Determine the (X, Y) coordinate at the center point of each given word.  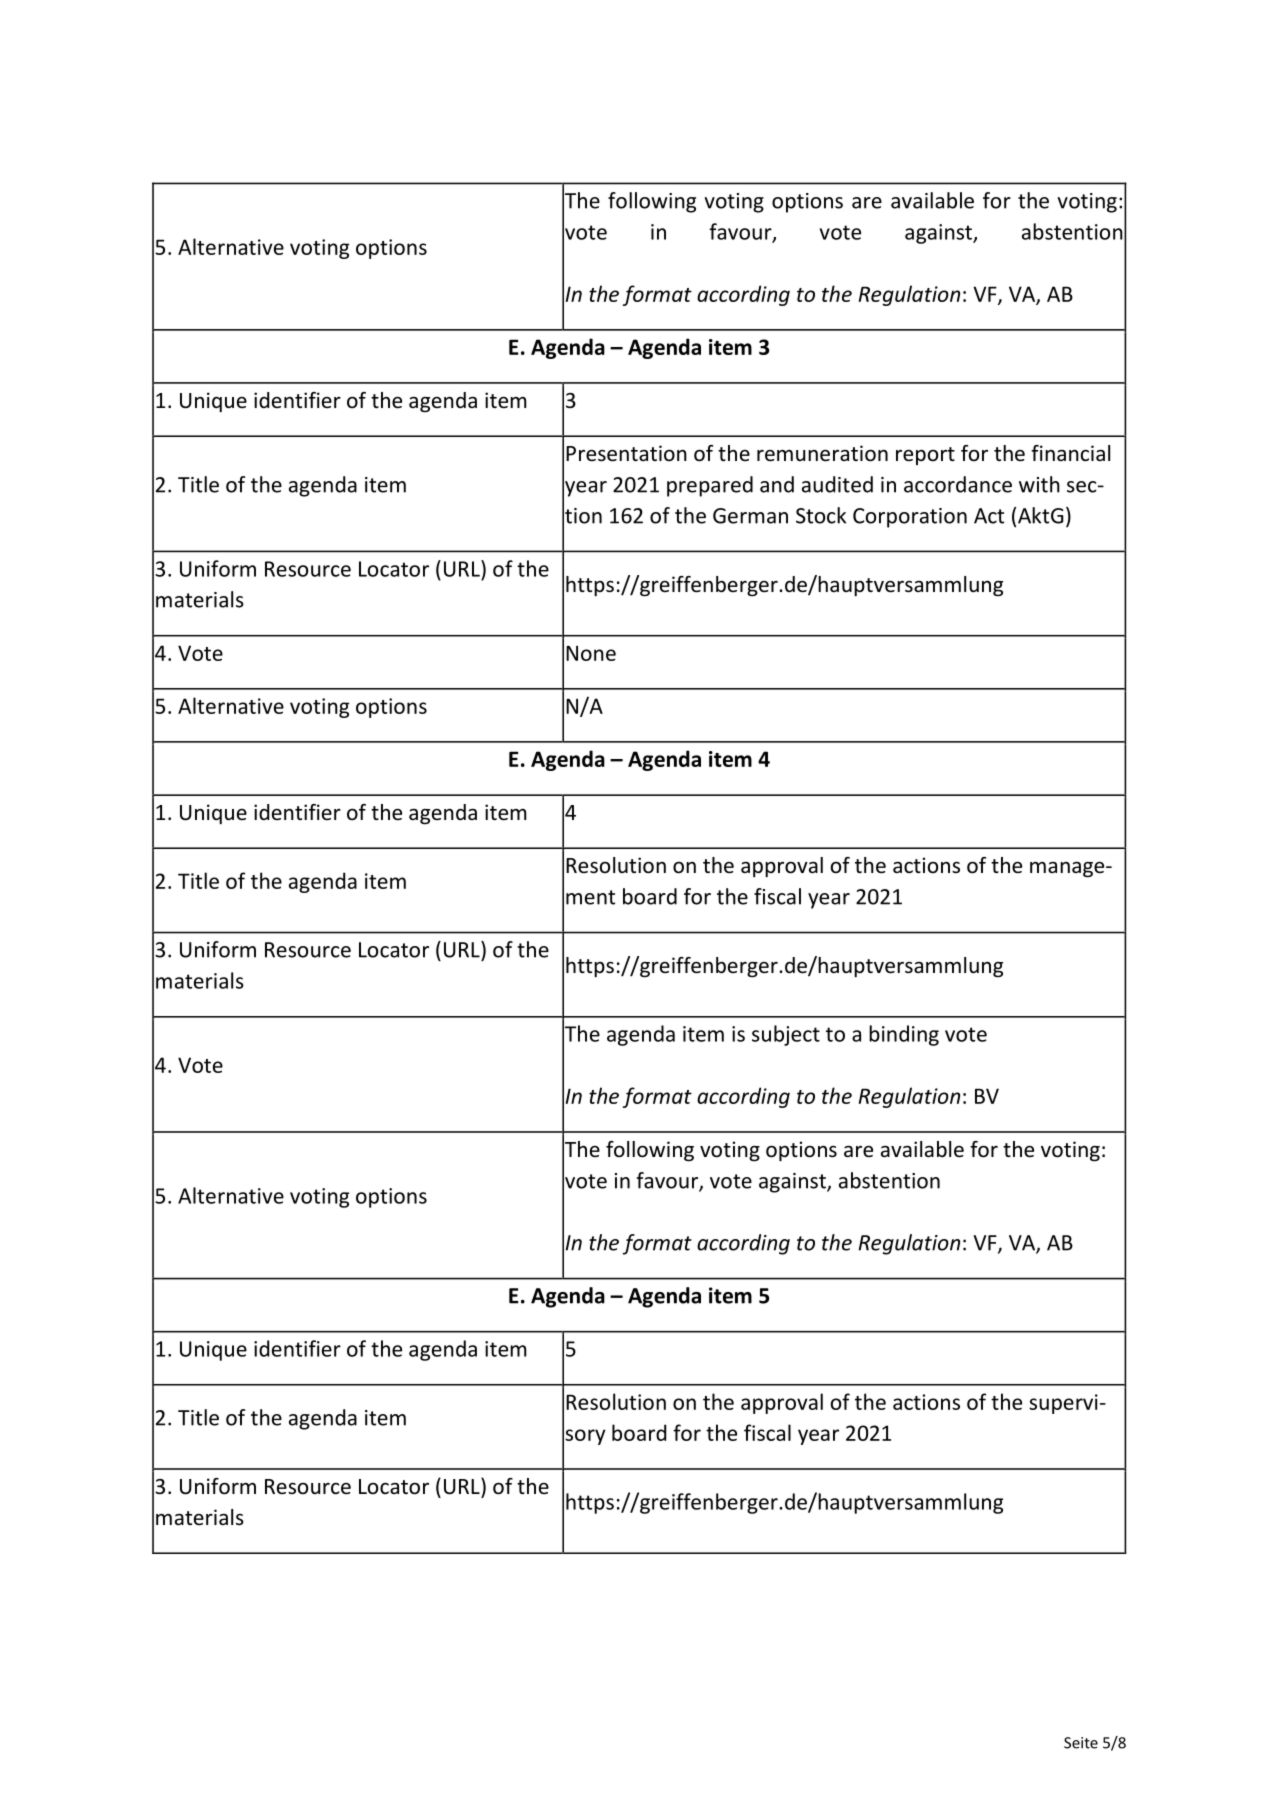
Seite (1081, 1743)
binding (904, 1035)
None (591, 653)
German (750, 516)
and (777, 484)
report (925, 456)
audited (837, 484)
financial (1070, 453)
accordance (958, 484)
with (1039, 484)
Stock (821, 515)
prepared (710, 486)
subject (786, 1035)
